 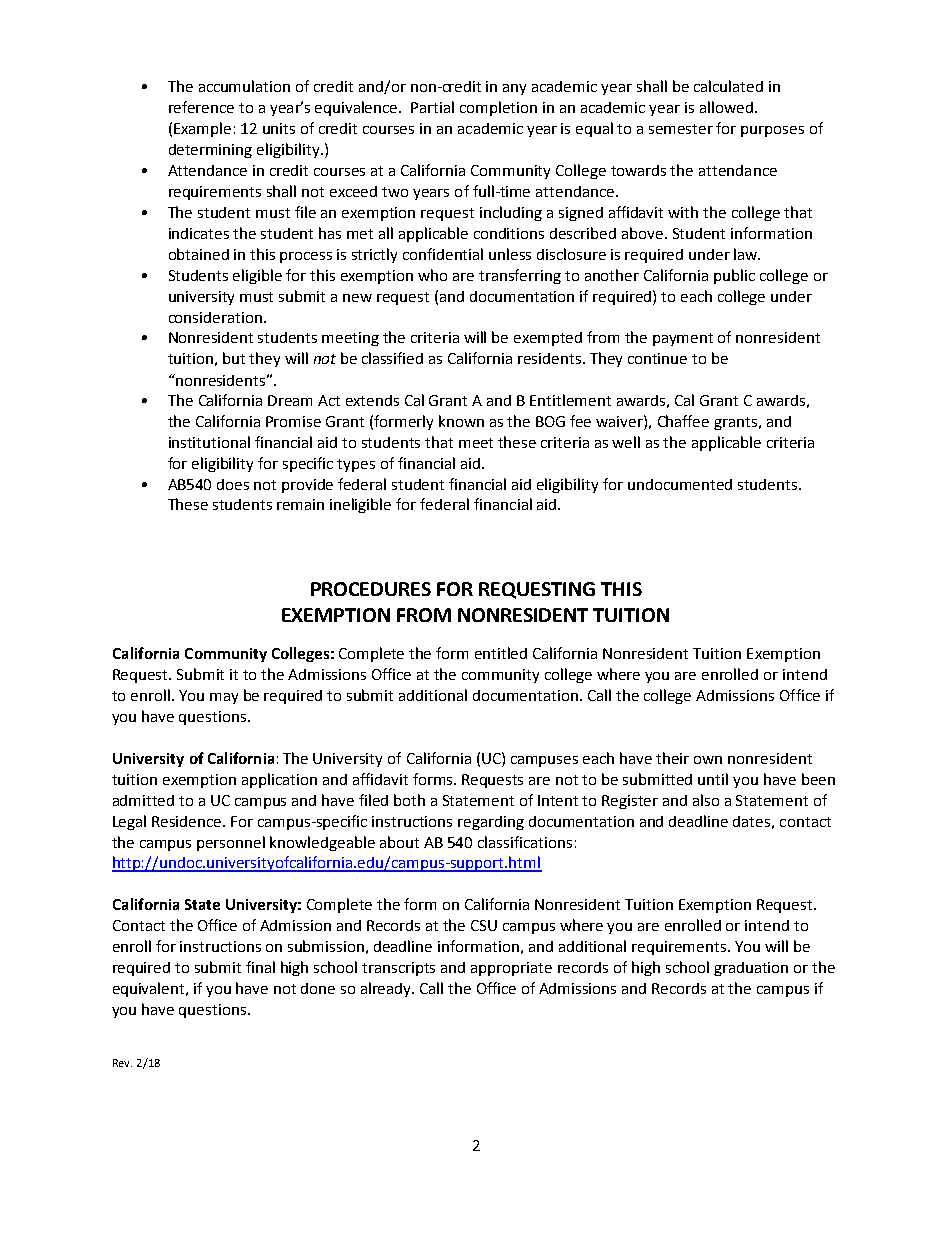 What do you see at coordinates (432, 275) in the screenshot?
I see `who` at bounding box center [432, 275].
